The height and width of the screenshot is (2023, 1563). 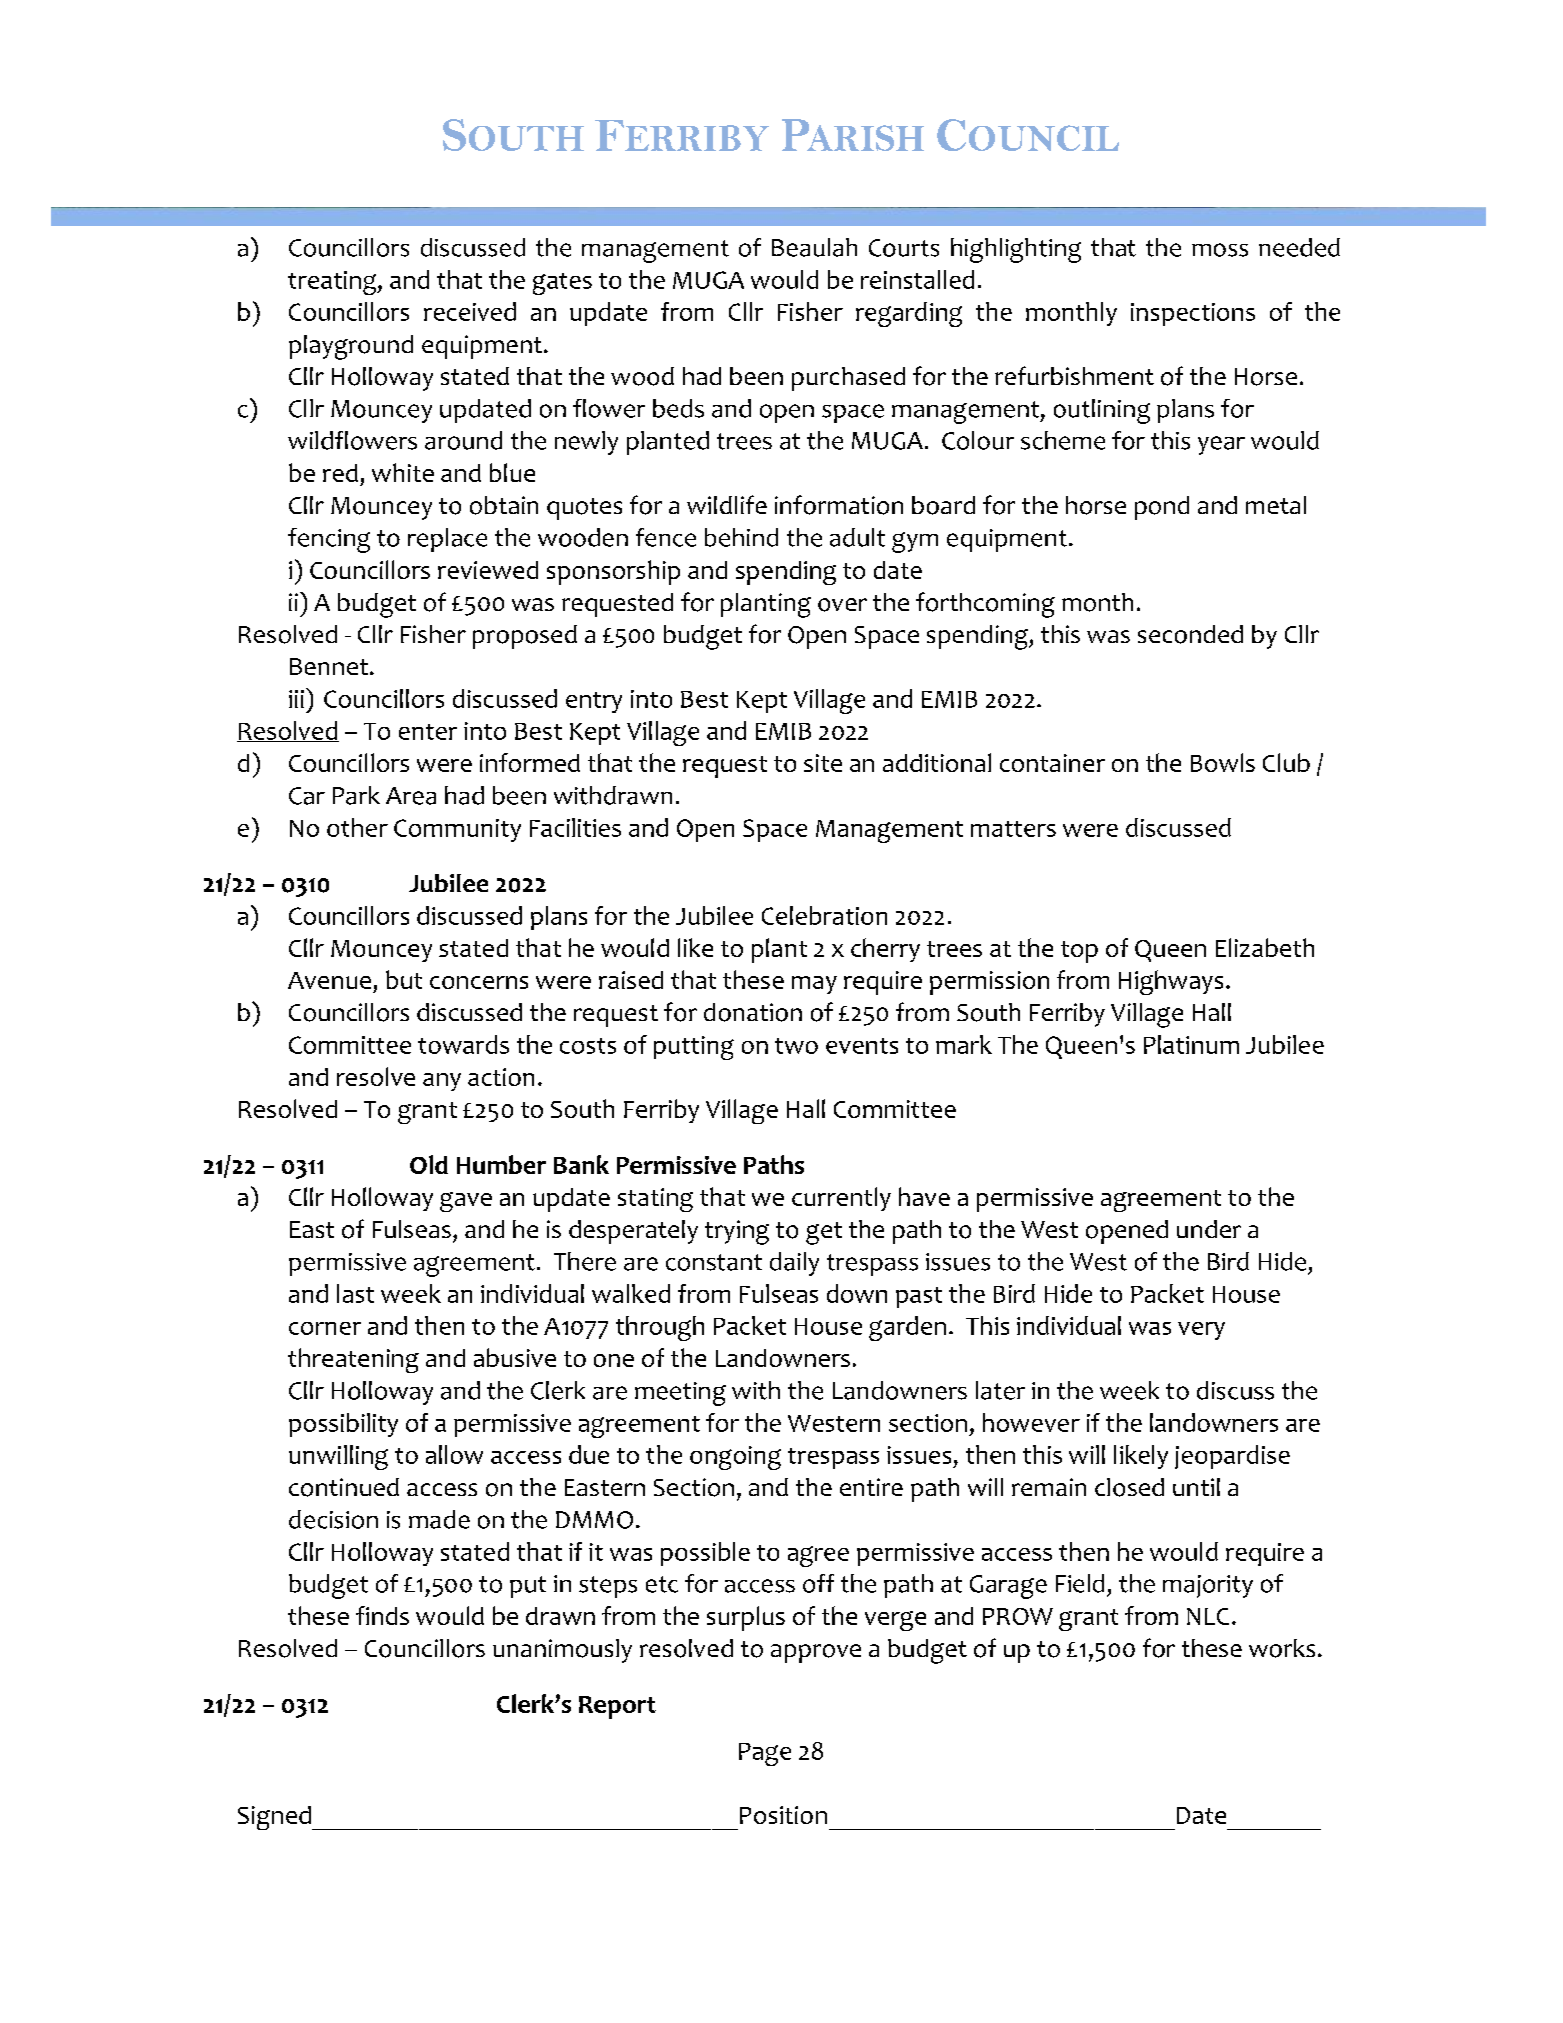 I want to click on finds, so click(x=382, y=1615).
